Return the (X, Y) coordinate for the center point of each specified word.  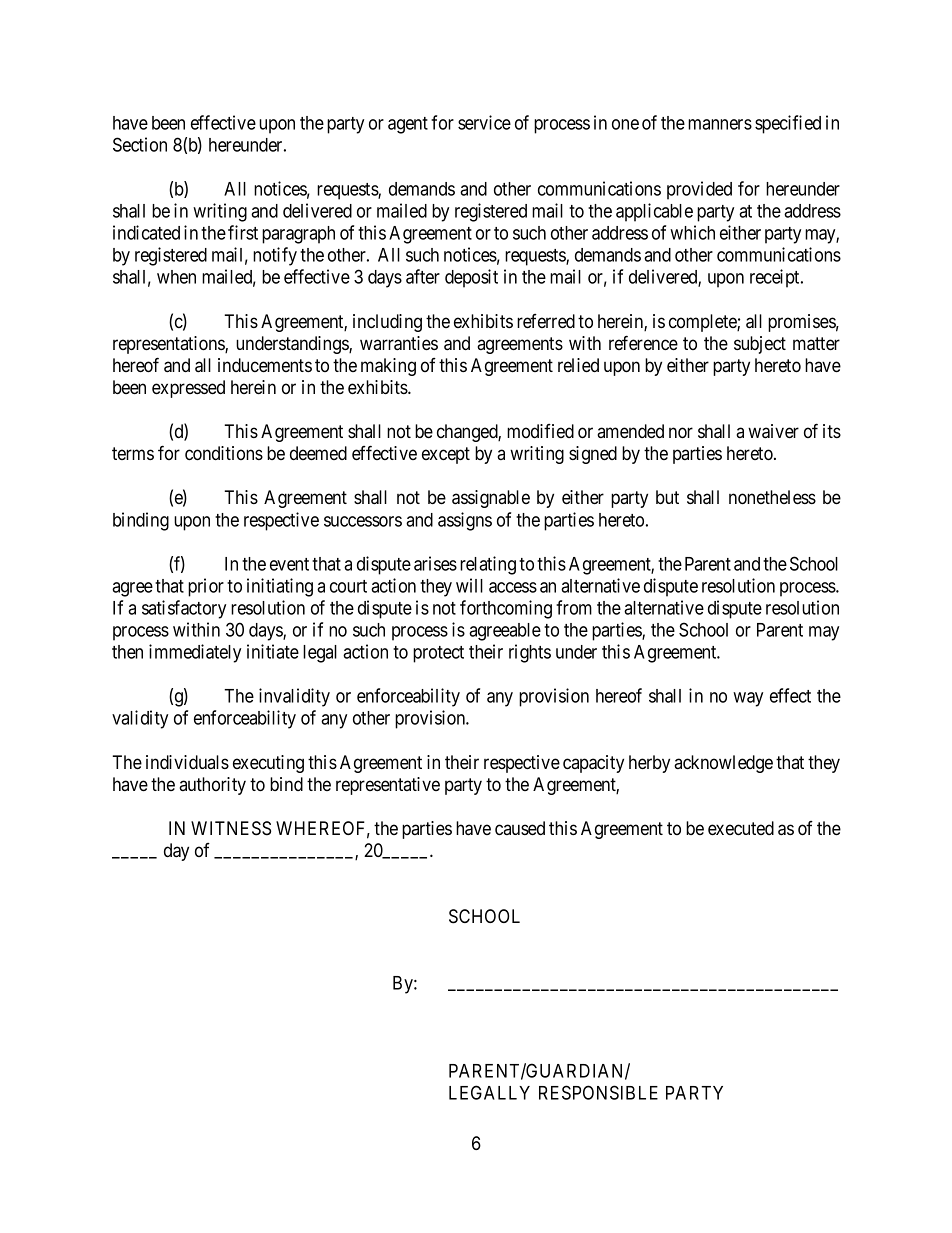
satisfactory (184, 609)
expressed (188, 389)
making (388, 367)
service (484, 122)
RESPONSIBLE (598, 1092)
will (469, 585)
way (748, 699)
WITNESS (231, 828)
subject (760, 345)
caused (520, 828)
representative (388, 786)
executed (741, 828)
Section (140, 144)
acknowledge (723, 764)
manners (720, 124)
